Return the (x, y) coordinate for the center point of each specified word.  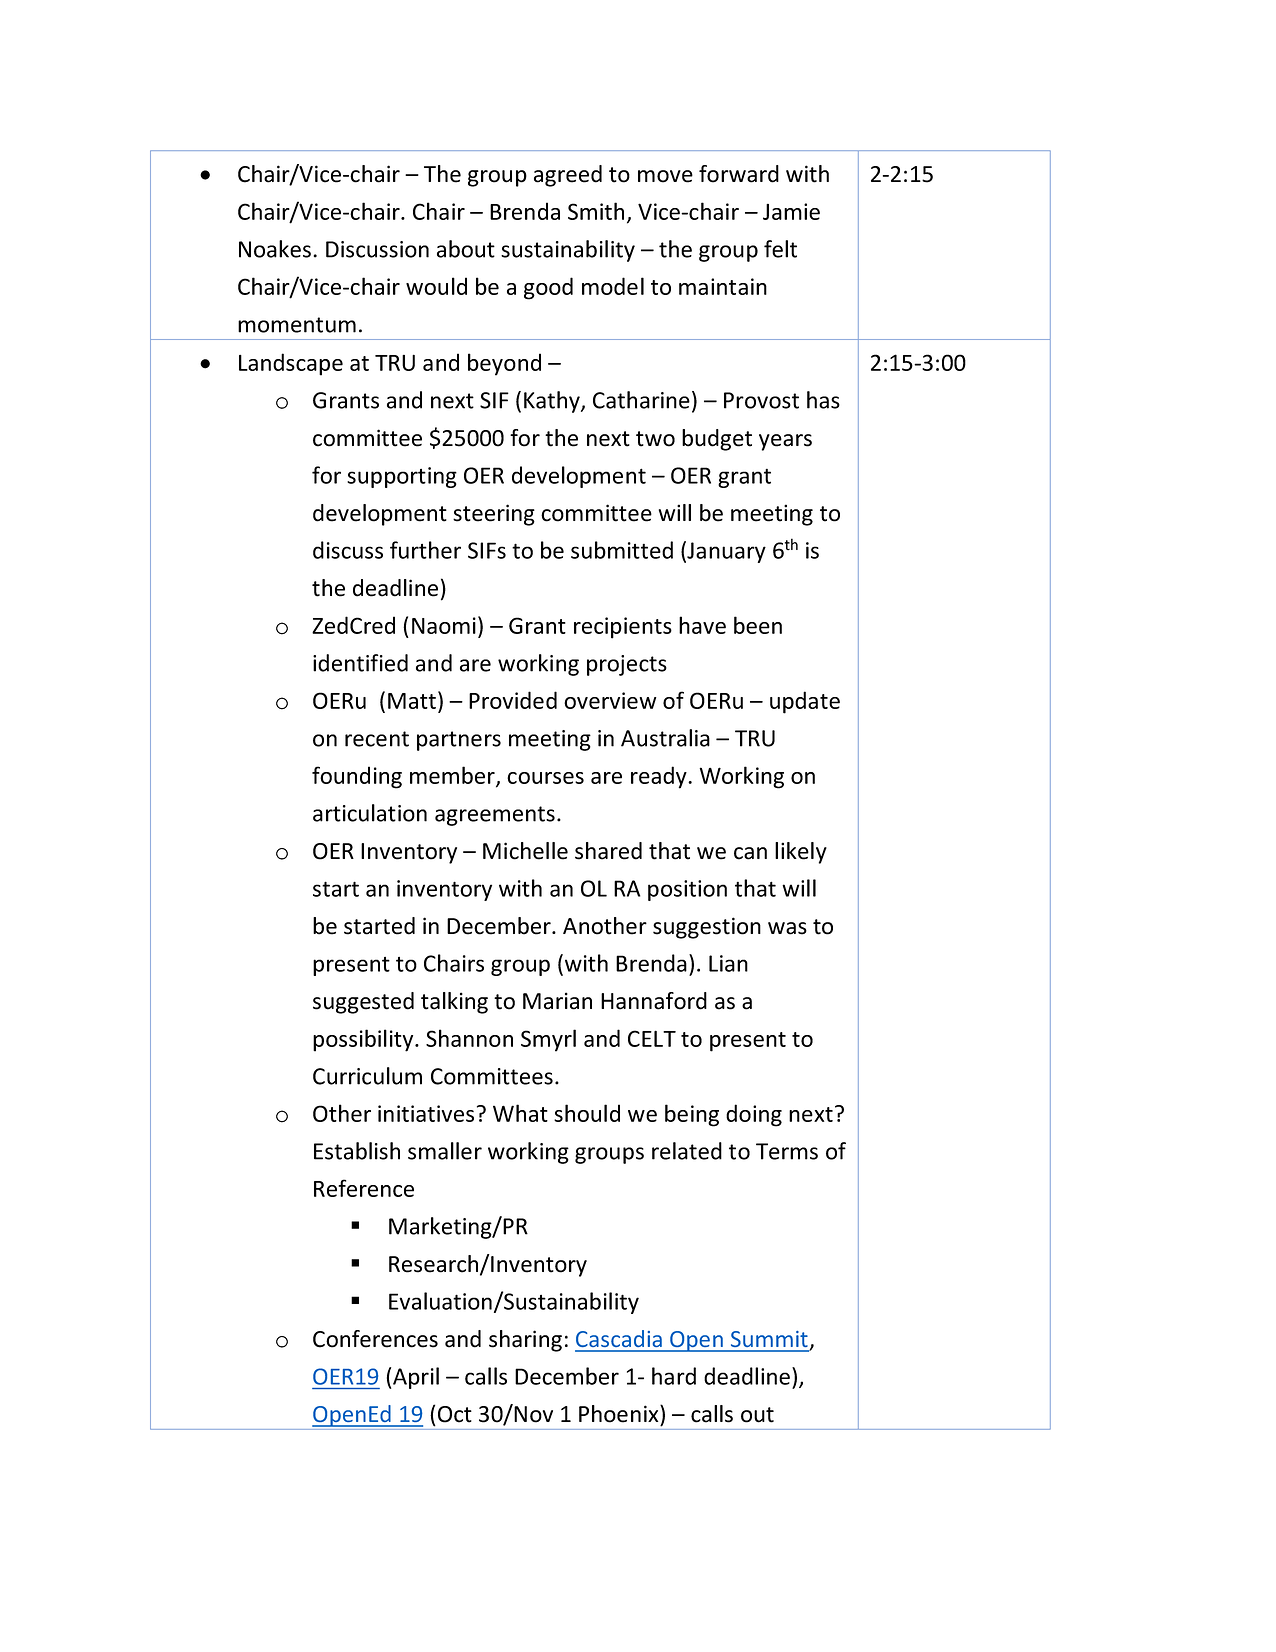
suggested (363, 1003)
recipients (623, 628)
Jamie (791, 211)
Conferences (375, 1339)
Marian (557, 1001)
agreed (568, 176)
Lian (728, 963)
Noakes (275, 249)
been (758, 625)
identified (360, 663)
